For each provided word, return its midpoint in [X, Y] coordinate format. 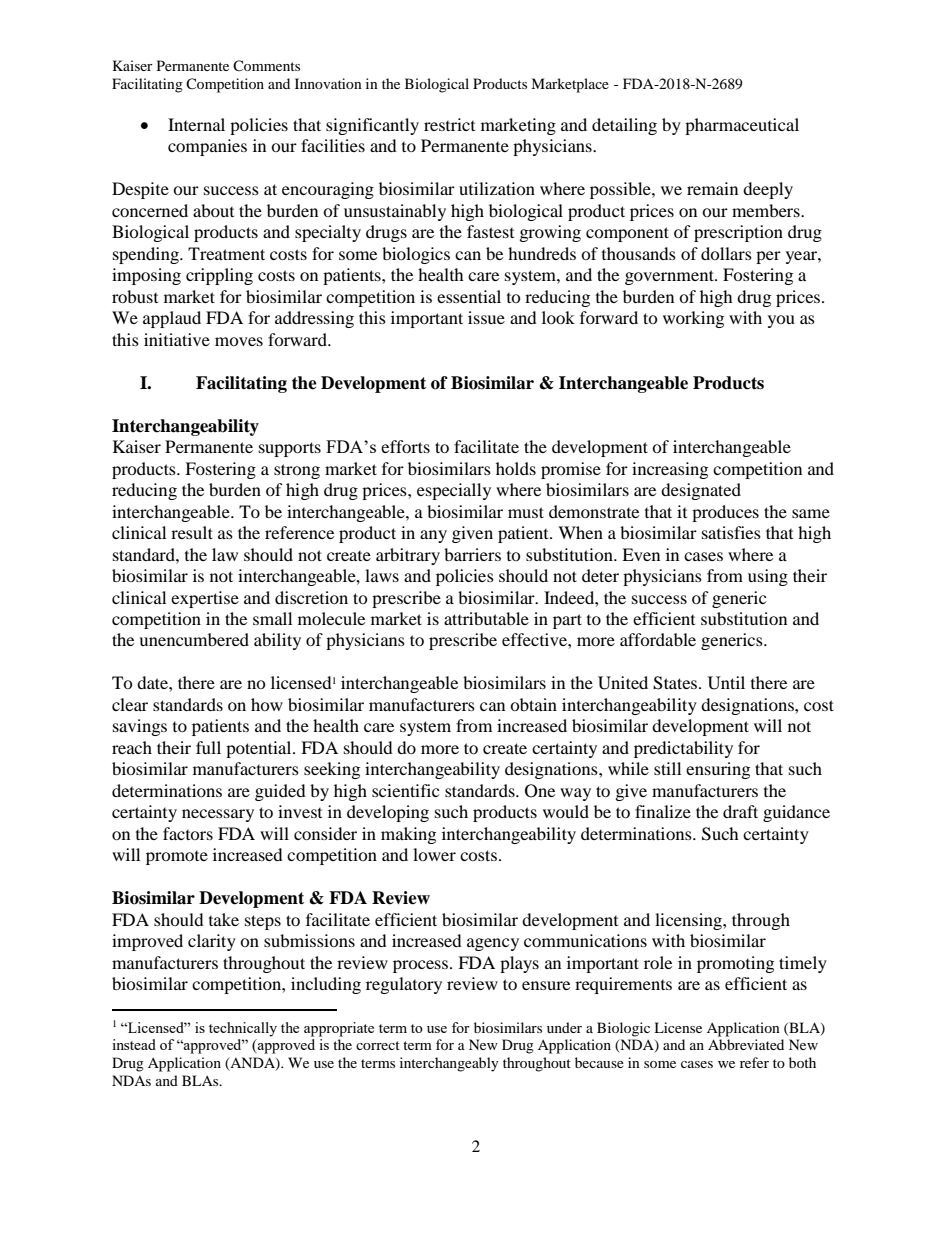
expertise [205, 599]
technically [243, 1029]
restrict [449, 124]
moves [239, 341]
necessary [218, 815]
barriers [472, 554]
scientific [405, 790]
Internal [196, 124]
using [768, 577]
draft [740, 811]
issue [486, 317]
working [693, 319]
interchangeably [449, 1064]
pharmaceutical [742, 126]
